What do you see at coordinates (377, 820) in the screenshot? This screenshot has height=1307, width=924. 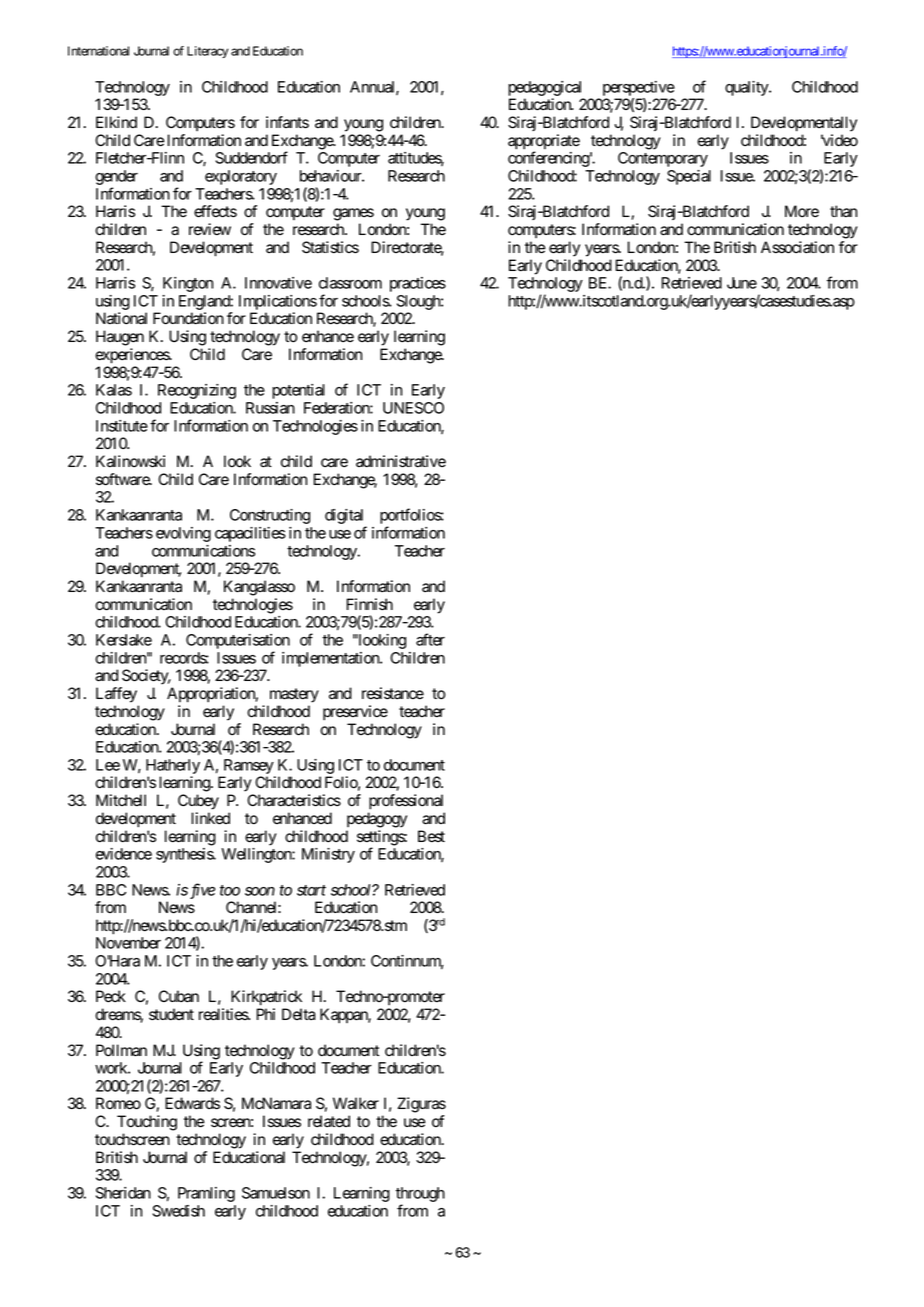 I see `pedagogy` at bounding box center [377, 820].
